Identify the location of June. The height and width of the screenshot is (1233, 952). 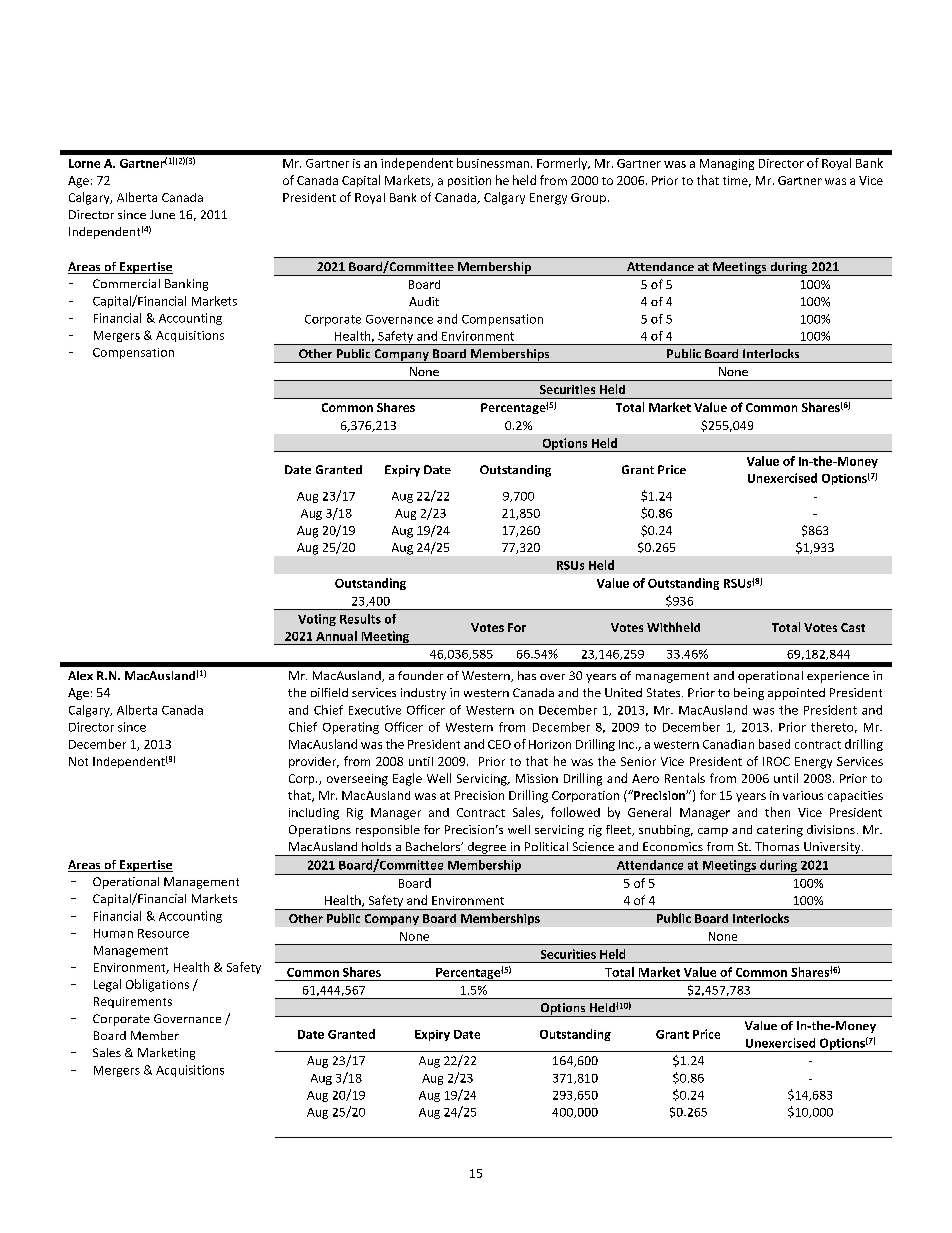
(162, 214).
